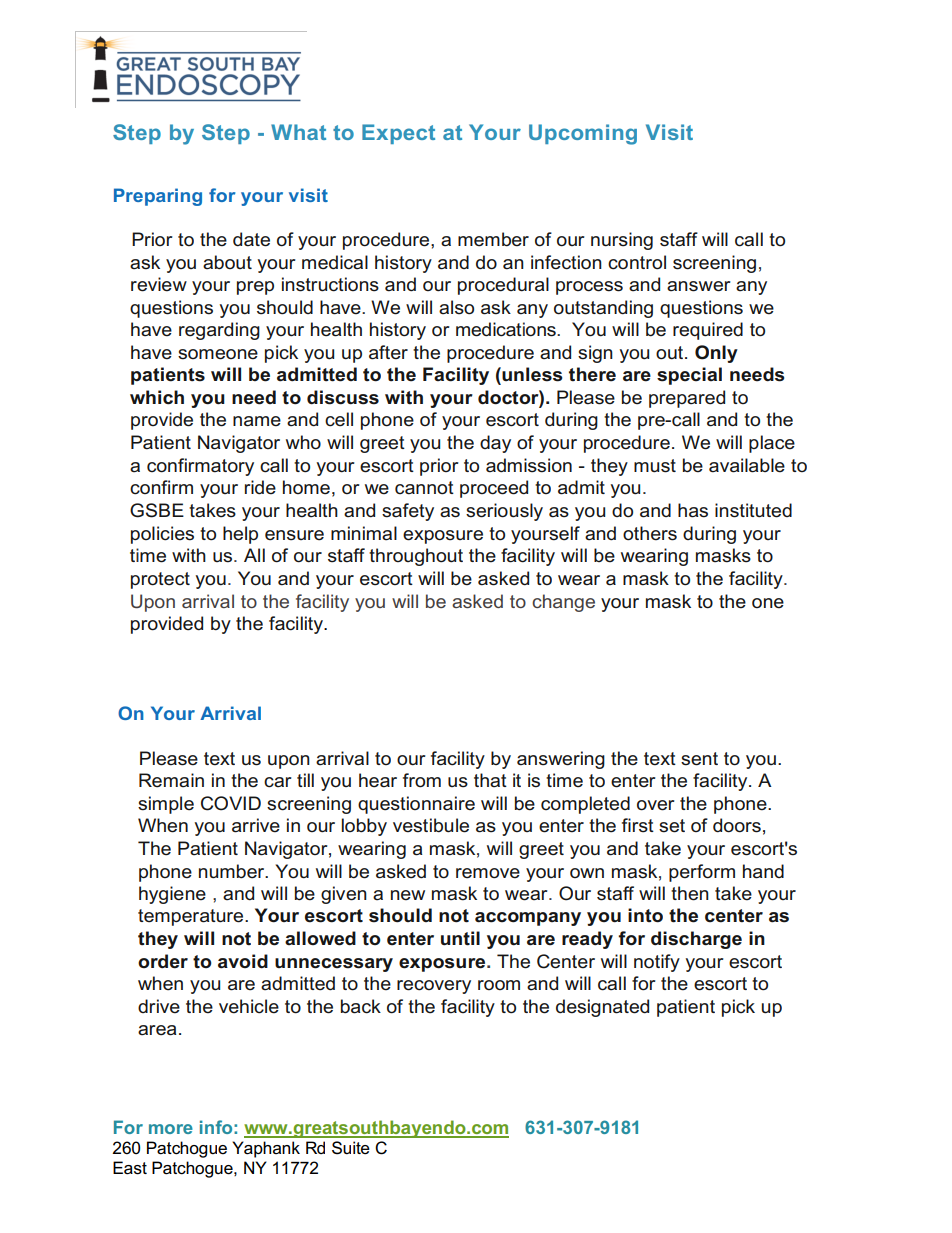 Image resolution: width=952 pixels, height=1233 pixels. Describe the element at coordinates (657, 963) in the page. I see `notify` at that location.
